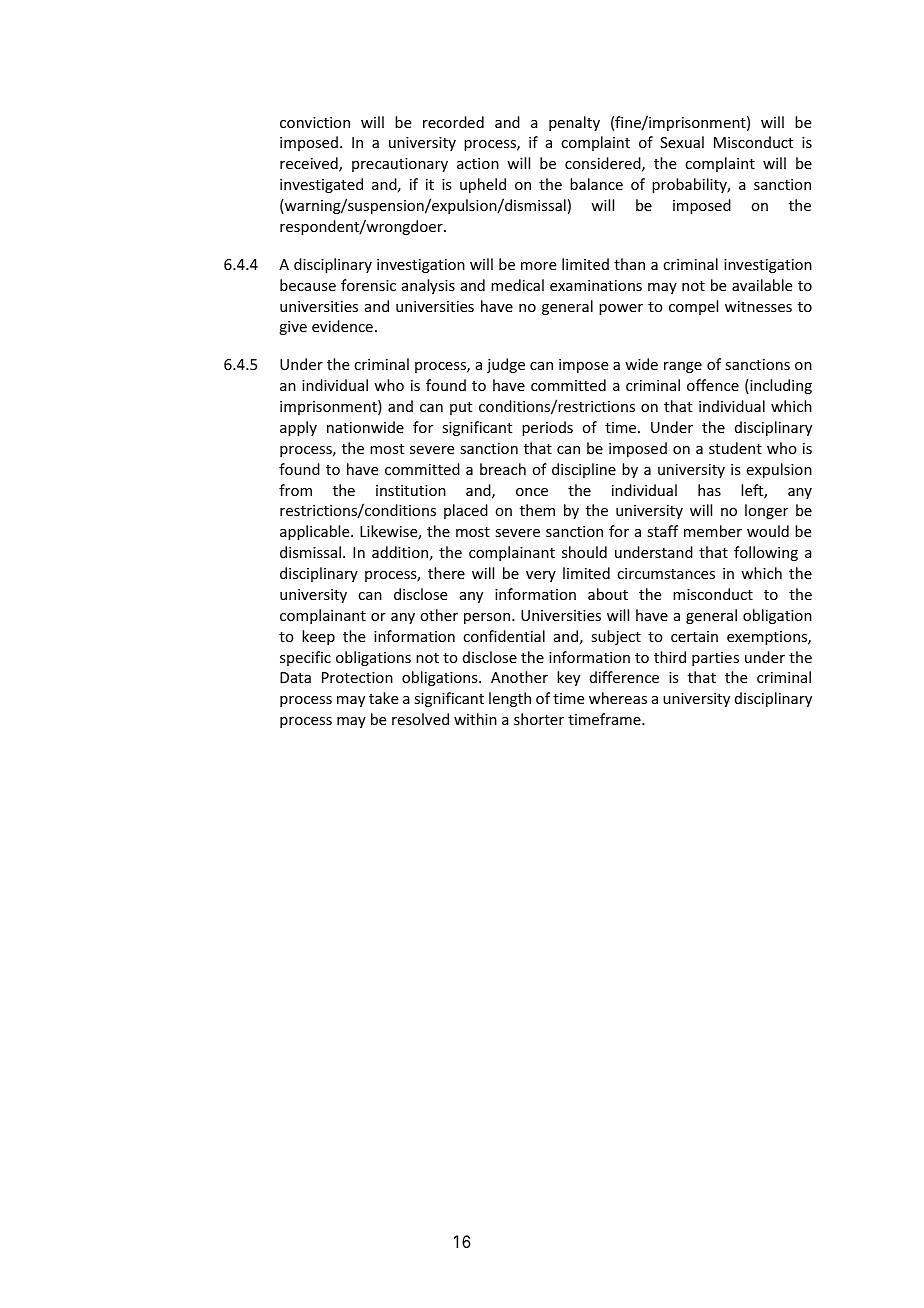  Describe the element at coordinates (766, 553) in the image. I see `following` at that location.
